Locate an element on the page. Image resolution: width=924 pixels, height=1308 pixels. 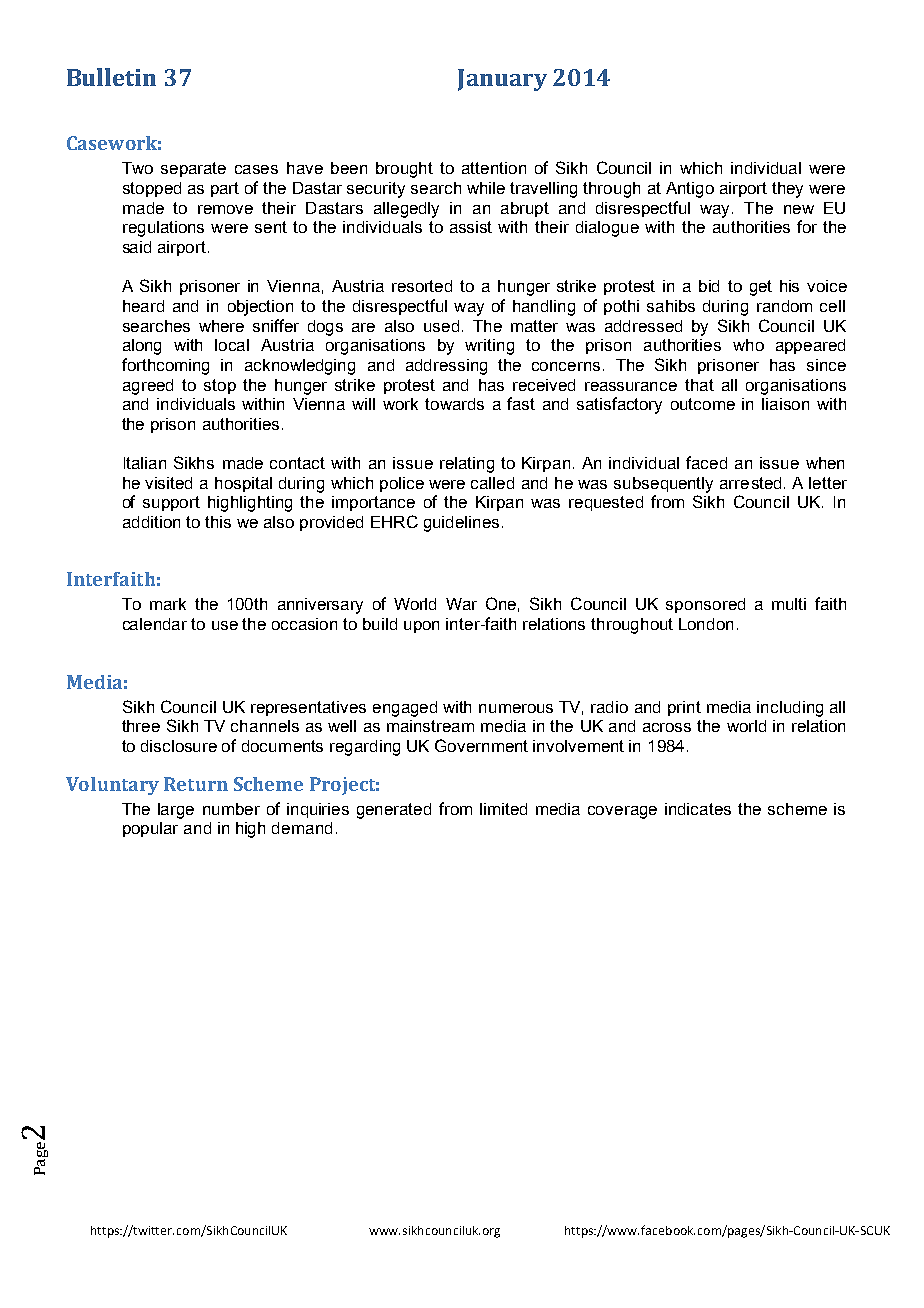
January is located at coordinates (502, 80).
